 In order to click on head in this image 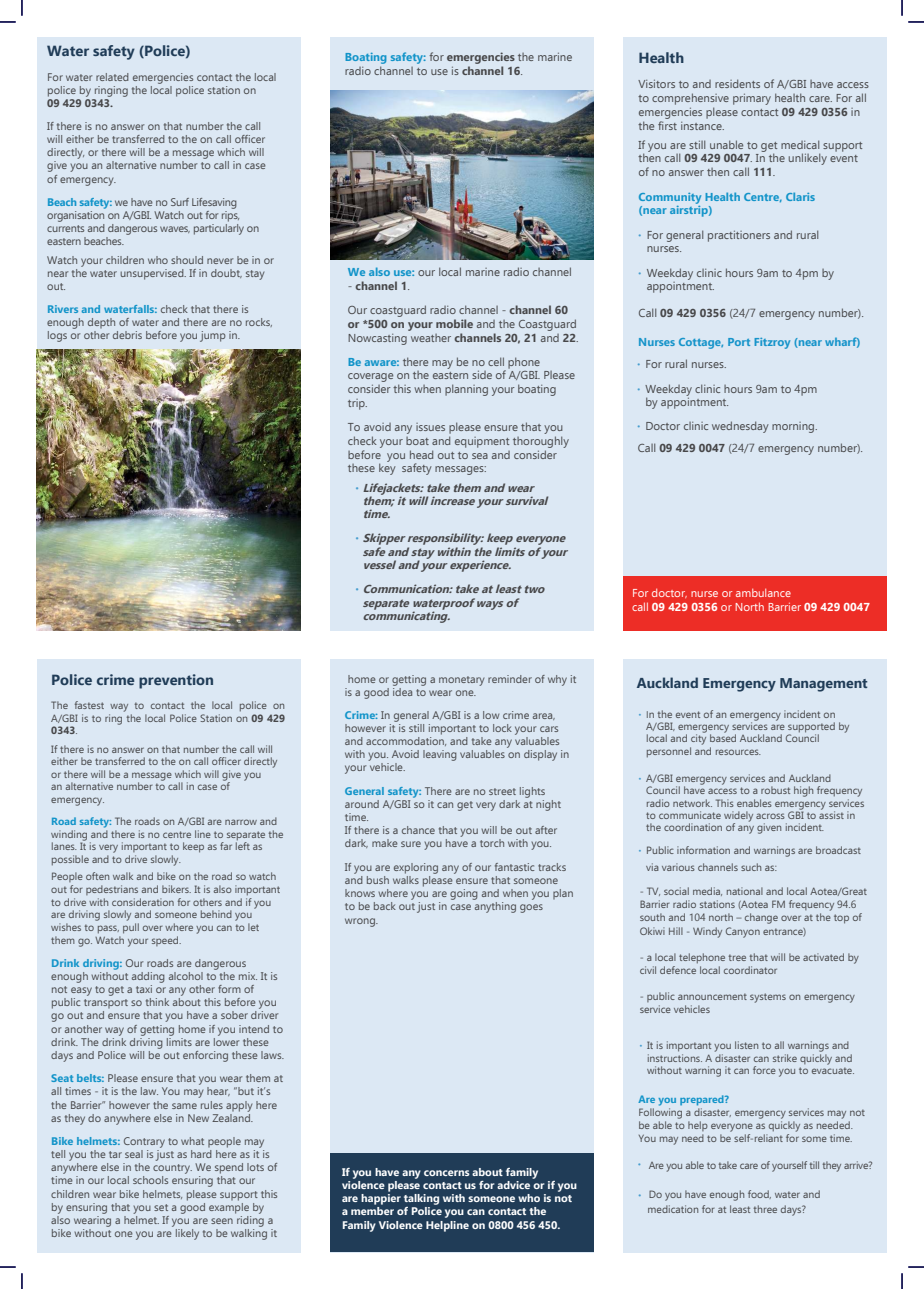, I will do `click(421, 454)`.
